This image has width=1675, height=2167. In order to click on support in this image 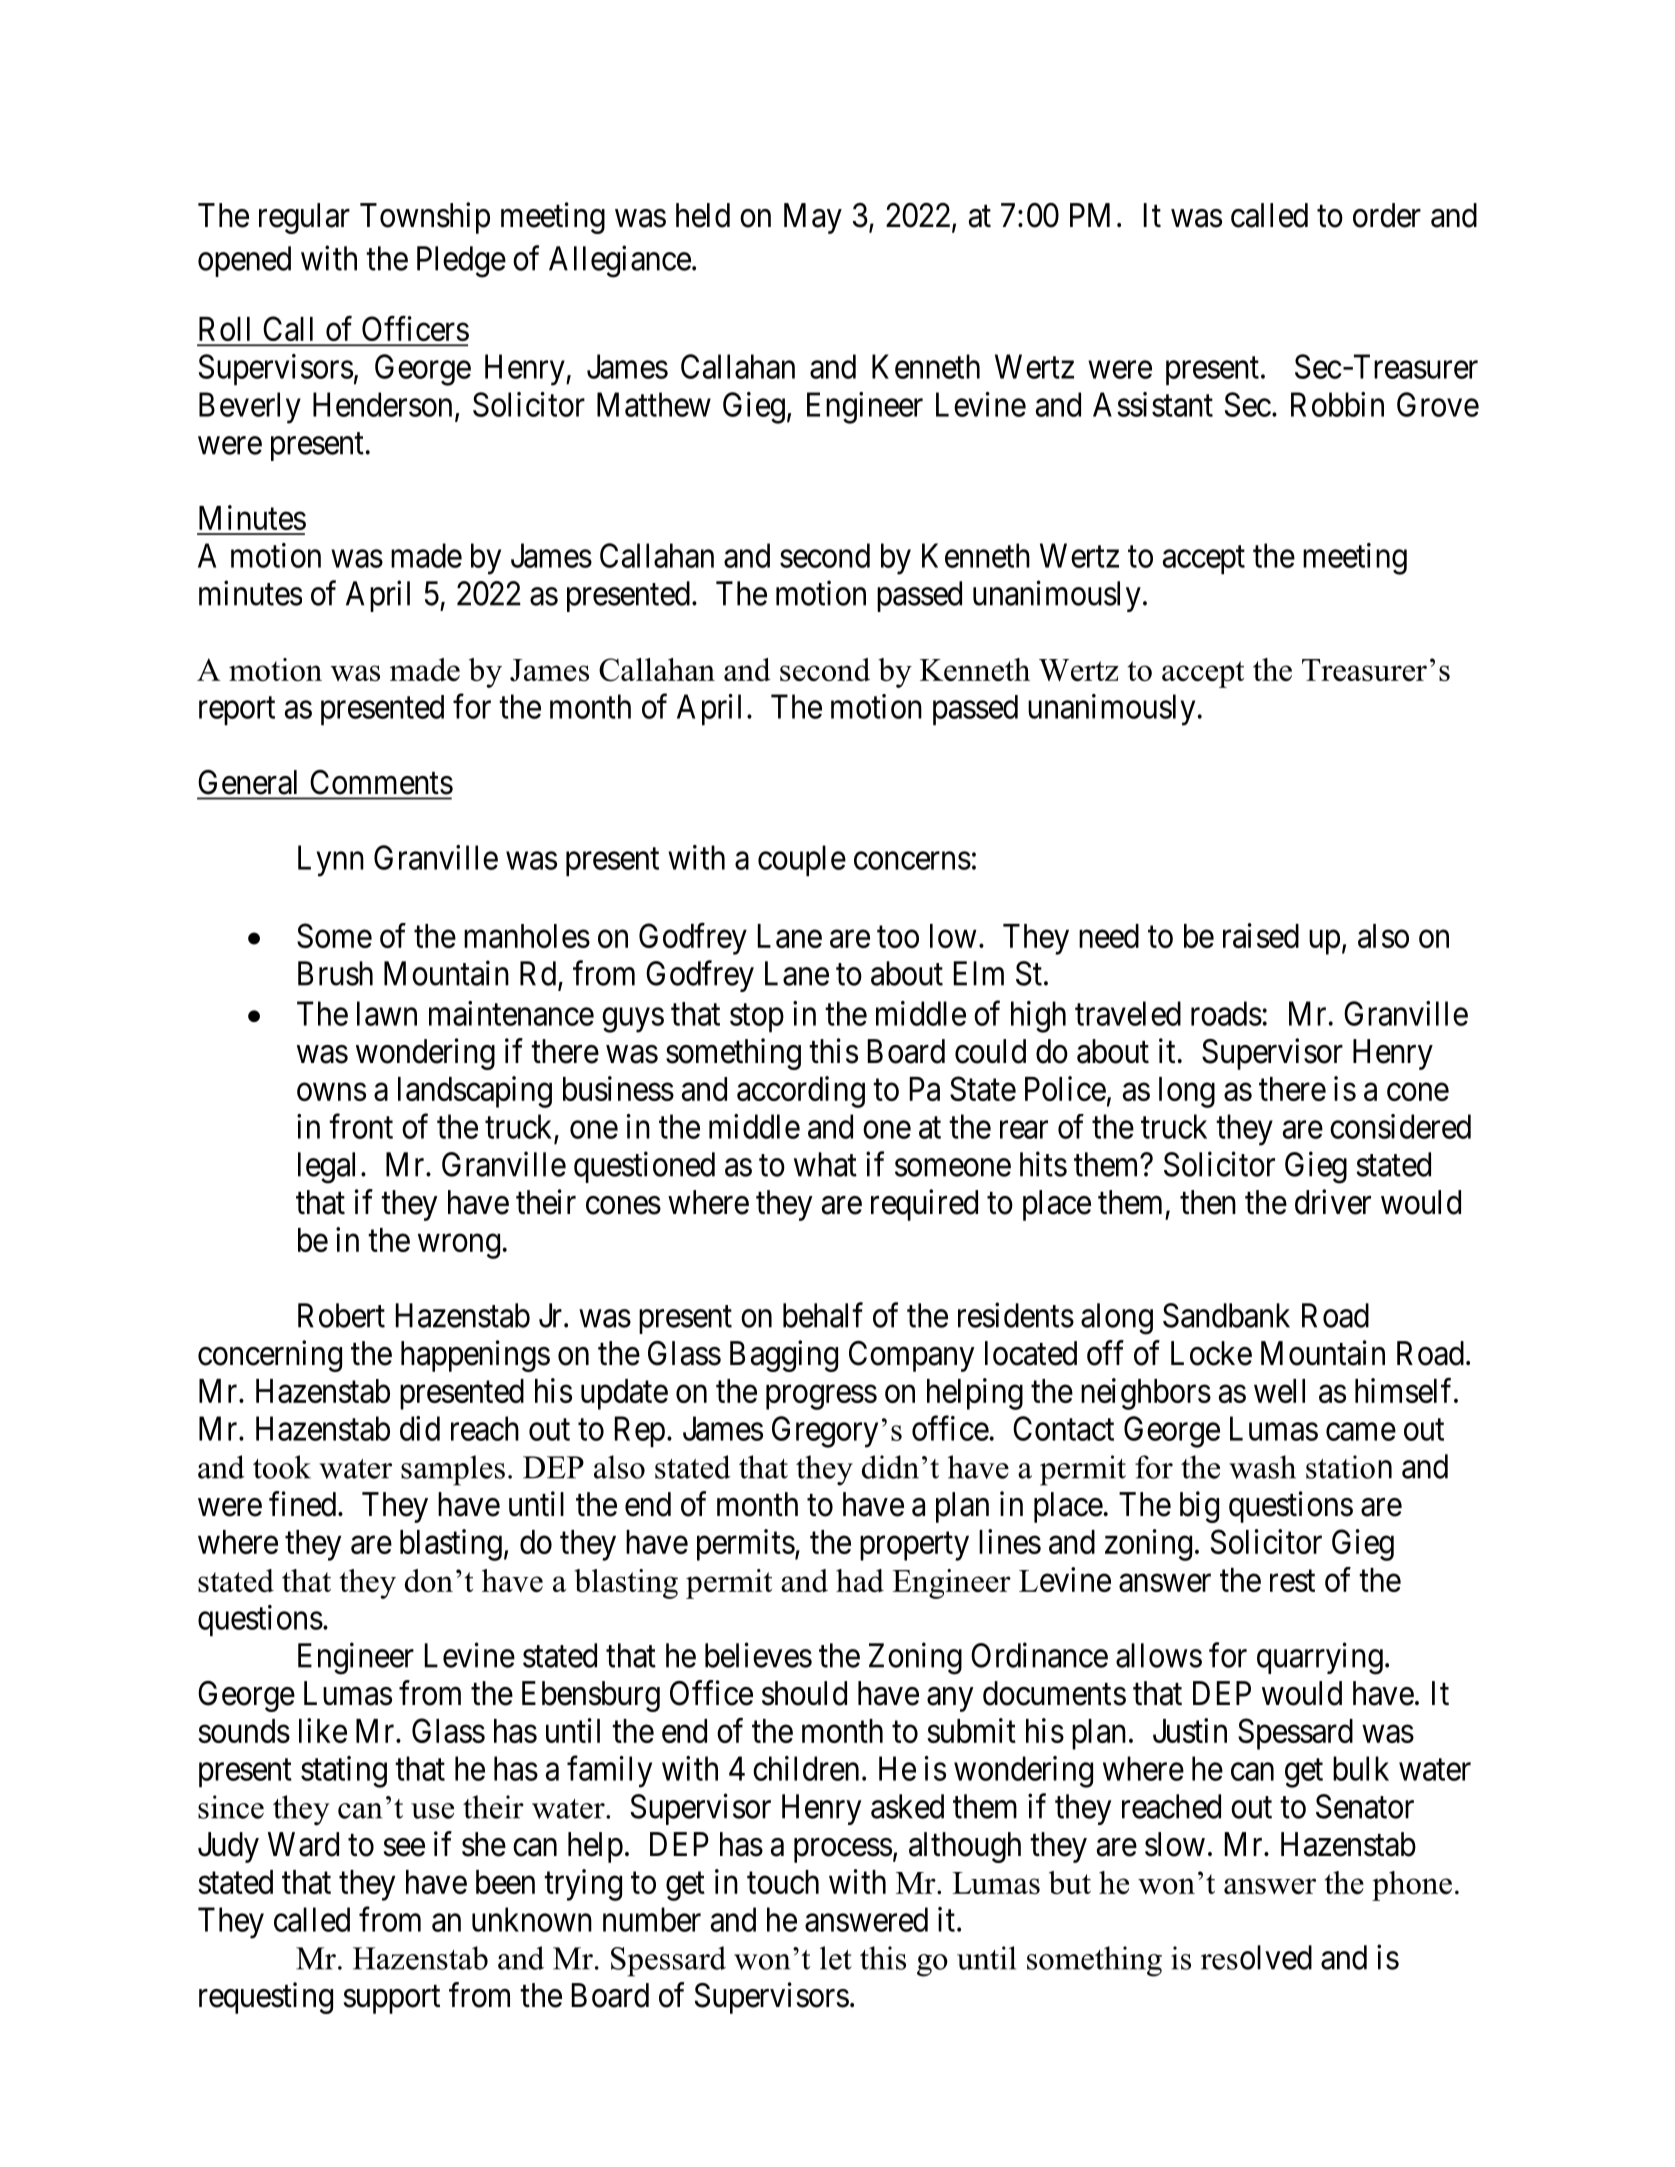, I will do `click(392, 2000)`.
